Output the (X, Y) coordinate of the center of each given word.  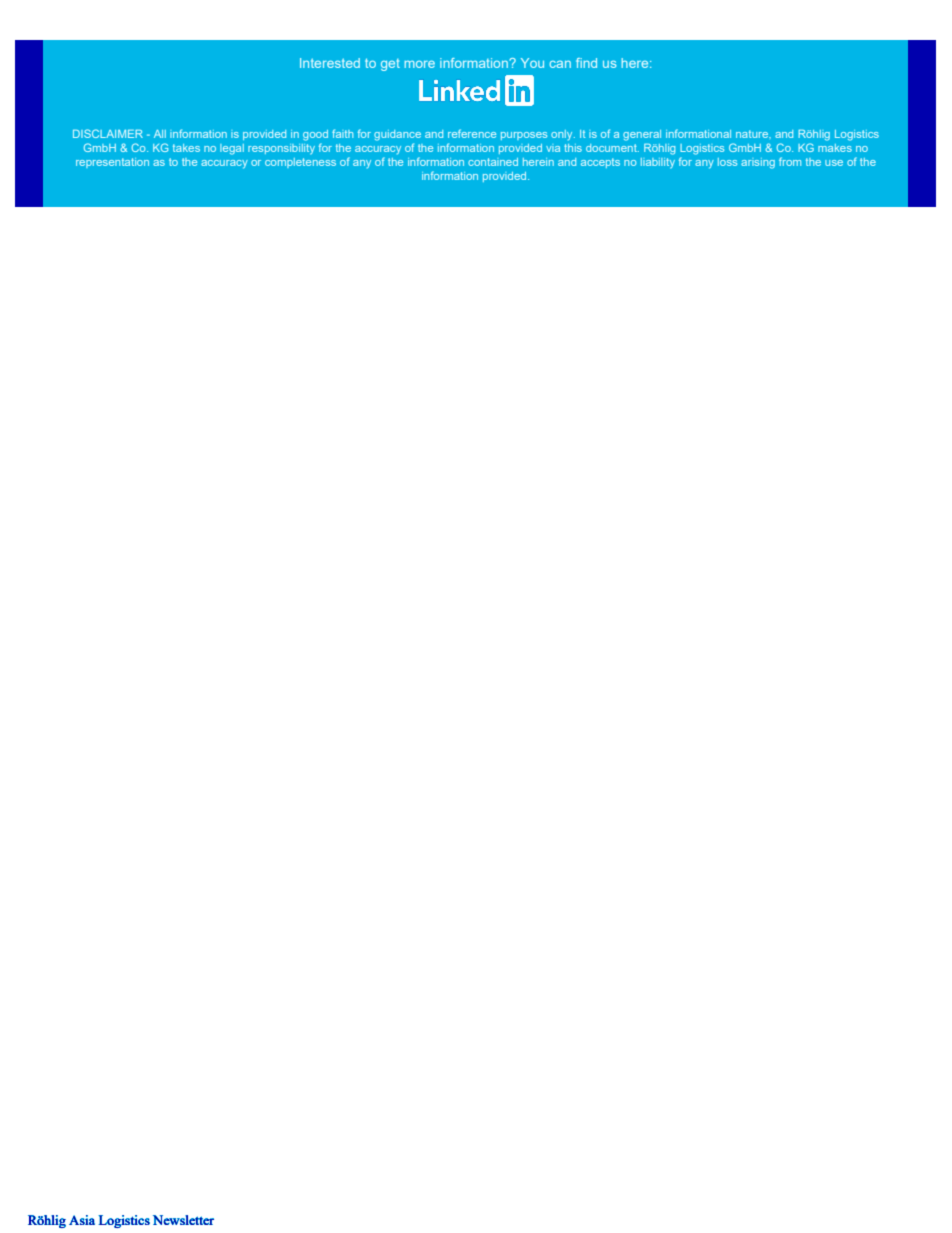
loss (727, 162)
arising (758, 163)
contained (493, 162)
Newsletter (183, 1220)
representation (112, 163)
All (160, 134)
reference (472, 133)
